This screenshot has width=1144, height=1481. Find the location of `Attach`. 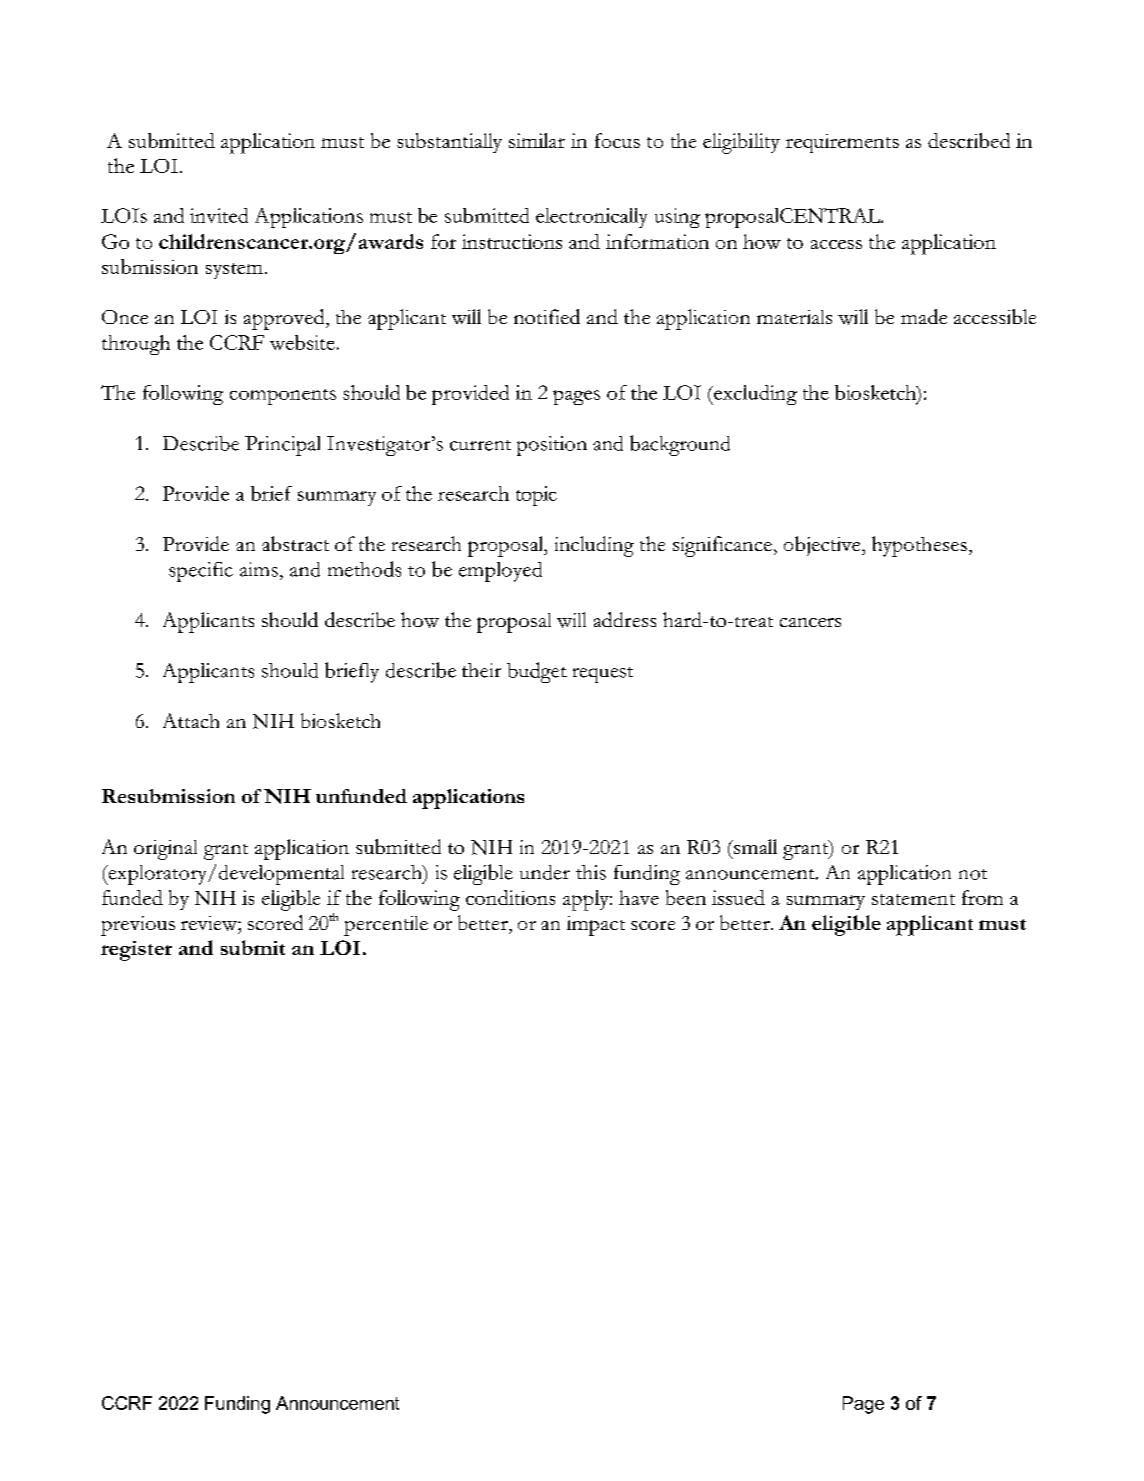

Attach is located at coordinates (191, 720).
